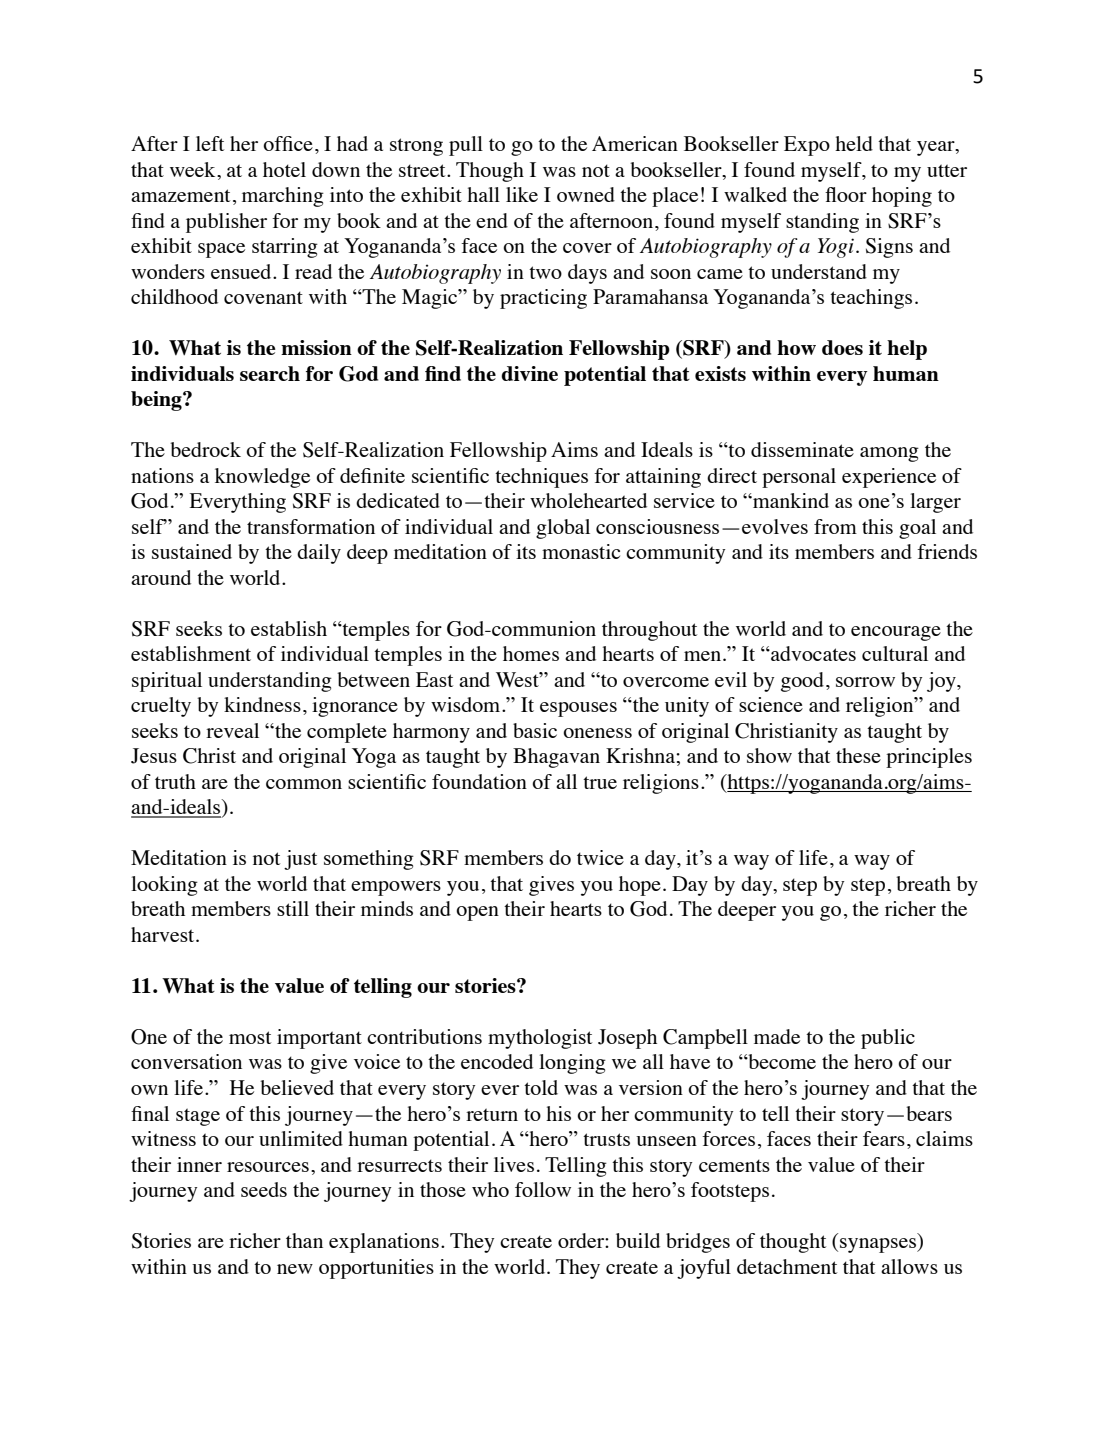 This screenshot has width=1115, height=1443. I want to click on than, so click(304, 1240).
